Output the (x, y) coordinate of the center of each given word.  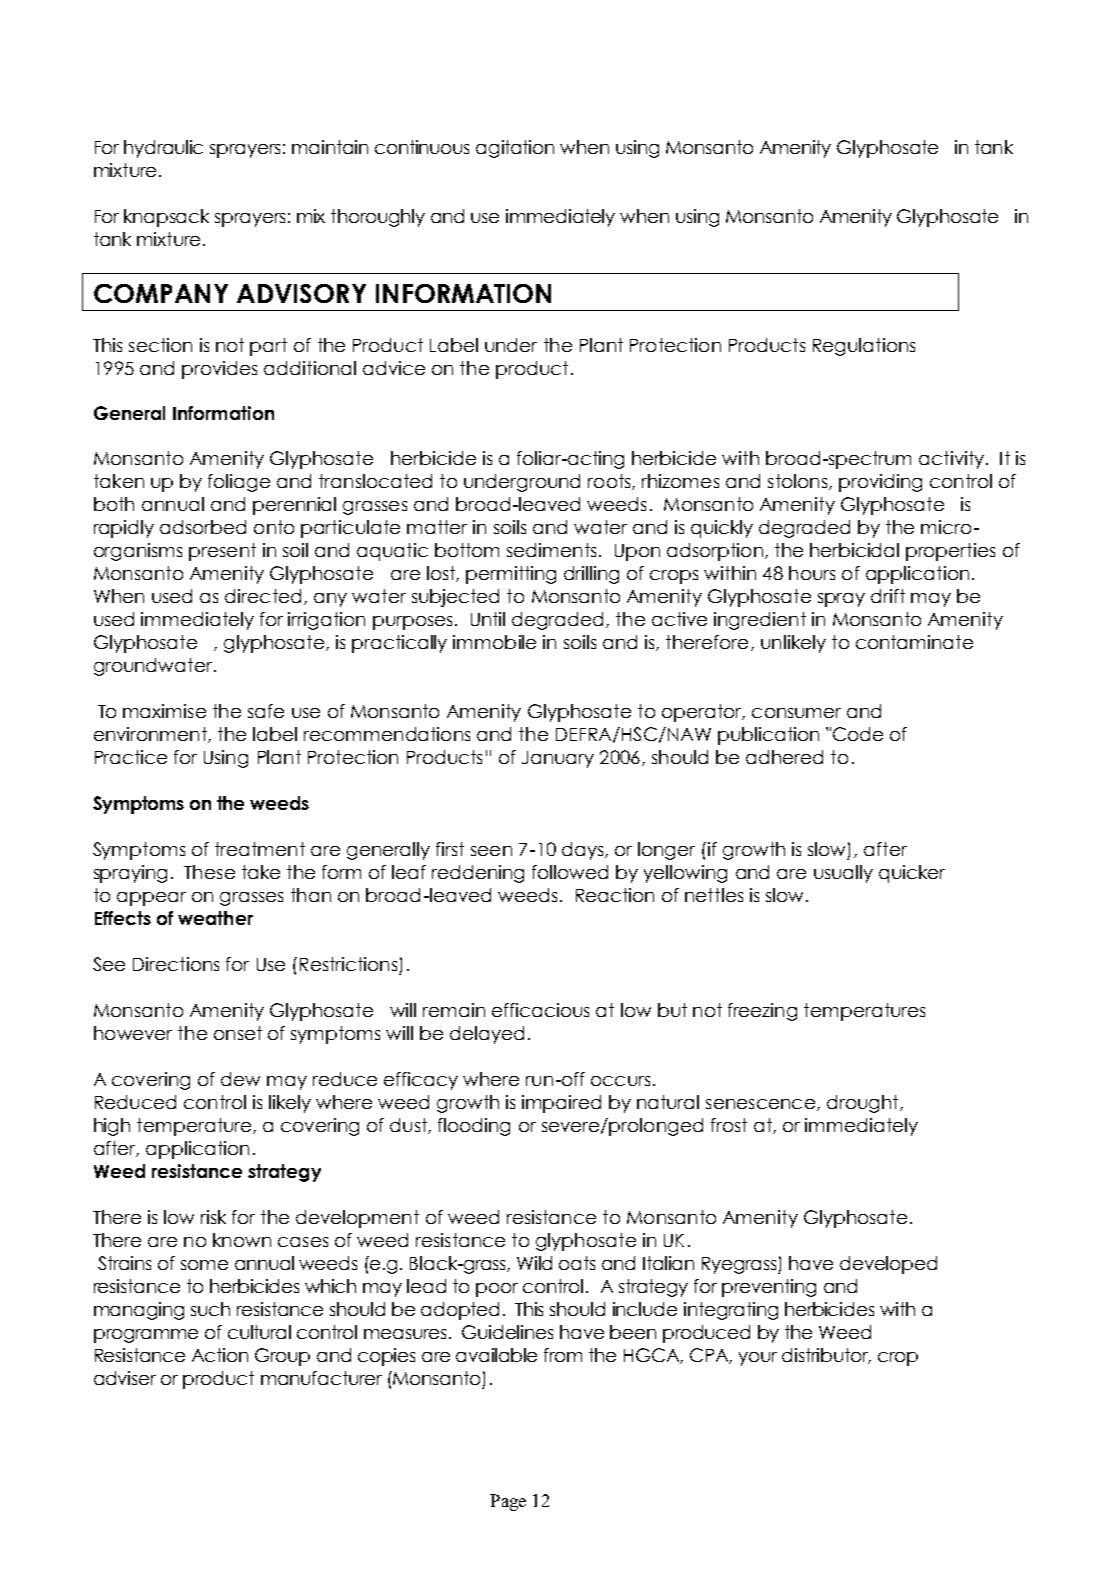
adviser (125, 1378)
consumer (796, 713)
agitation (515, 149)
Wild (534, 1263)
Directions (176, 964)
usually (843, 874)
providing (880, 483)
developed (888, 1265)
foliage (239, 483)
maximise (164, 711)
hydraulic (163, 149)
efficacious (540, 1010)
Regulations (864, 347)
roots (610, 482)
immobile (494, 642)
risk (213, 1217)
